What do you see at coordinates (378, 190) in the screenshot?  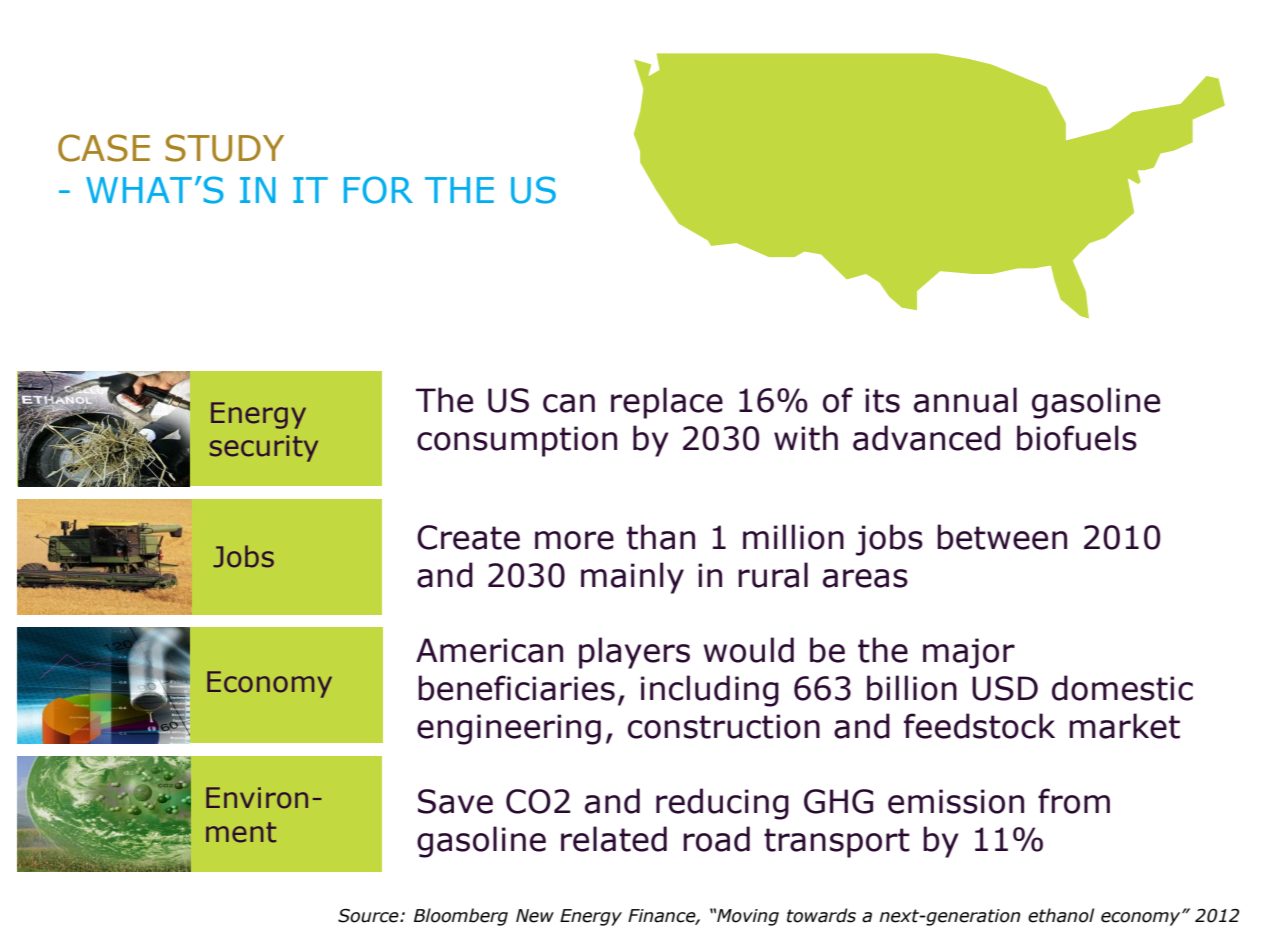 I see `FOR` at bounding box center [378, 190].
